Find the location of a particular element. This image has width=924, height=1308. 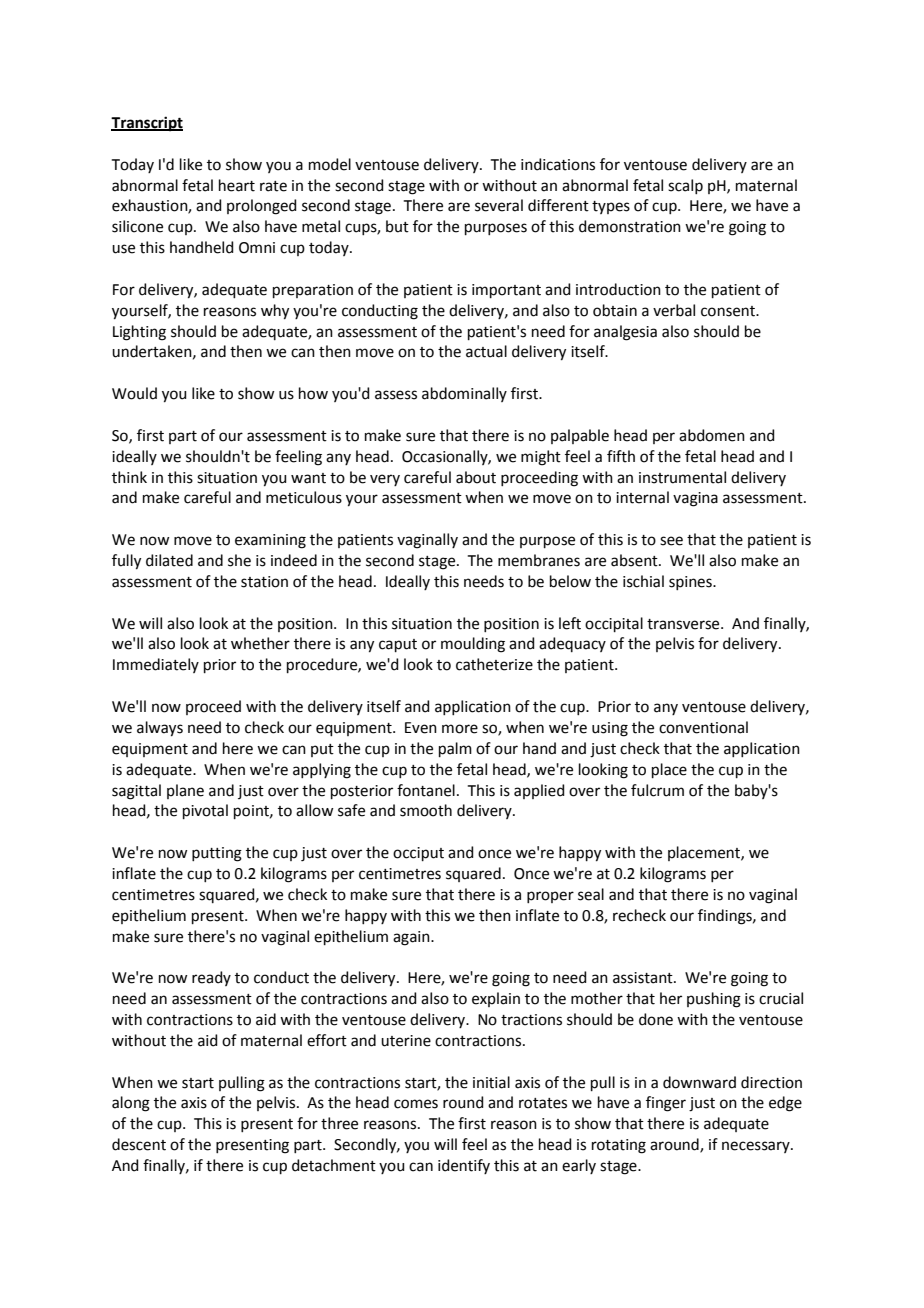

moulding is located at coordinates (473, 645).
